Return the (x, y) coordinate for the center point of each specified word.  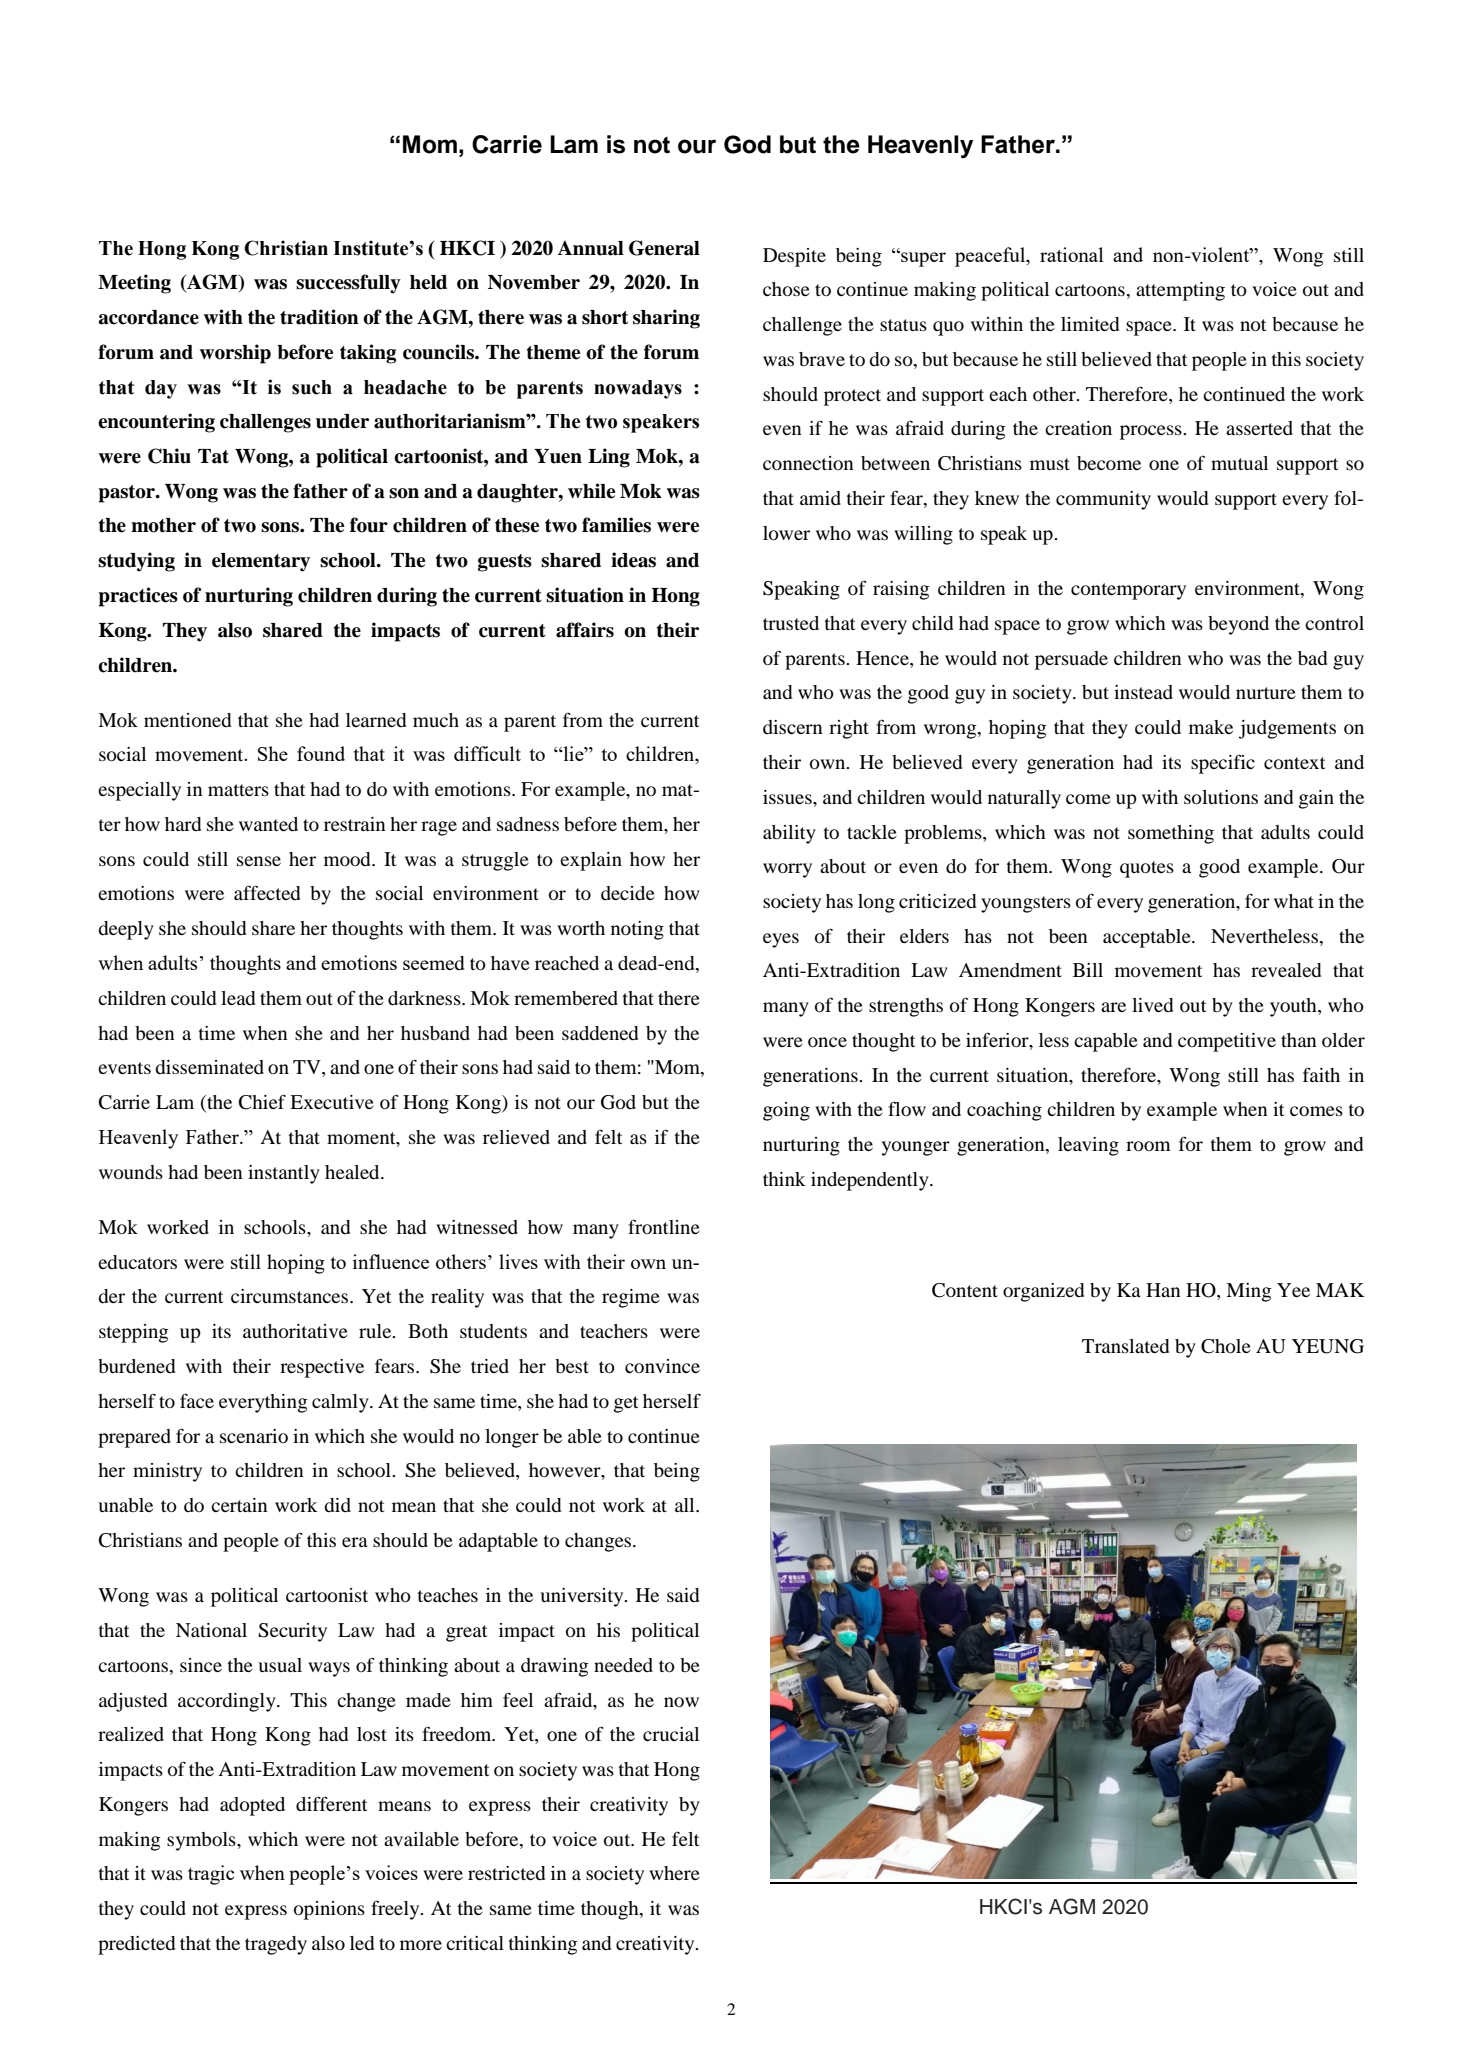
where (674, 1873)
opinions (329, 1910)
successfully (348, 284)
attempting (1180, 291)
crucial (671, 1734)
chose (786, 289)
